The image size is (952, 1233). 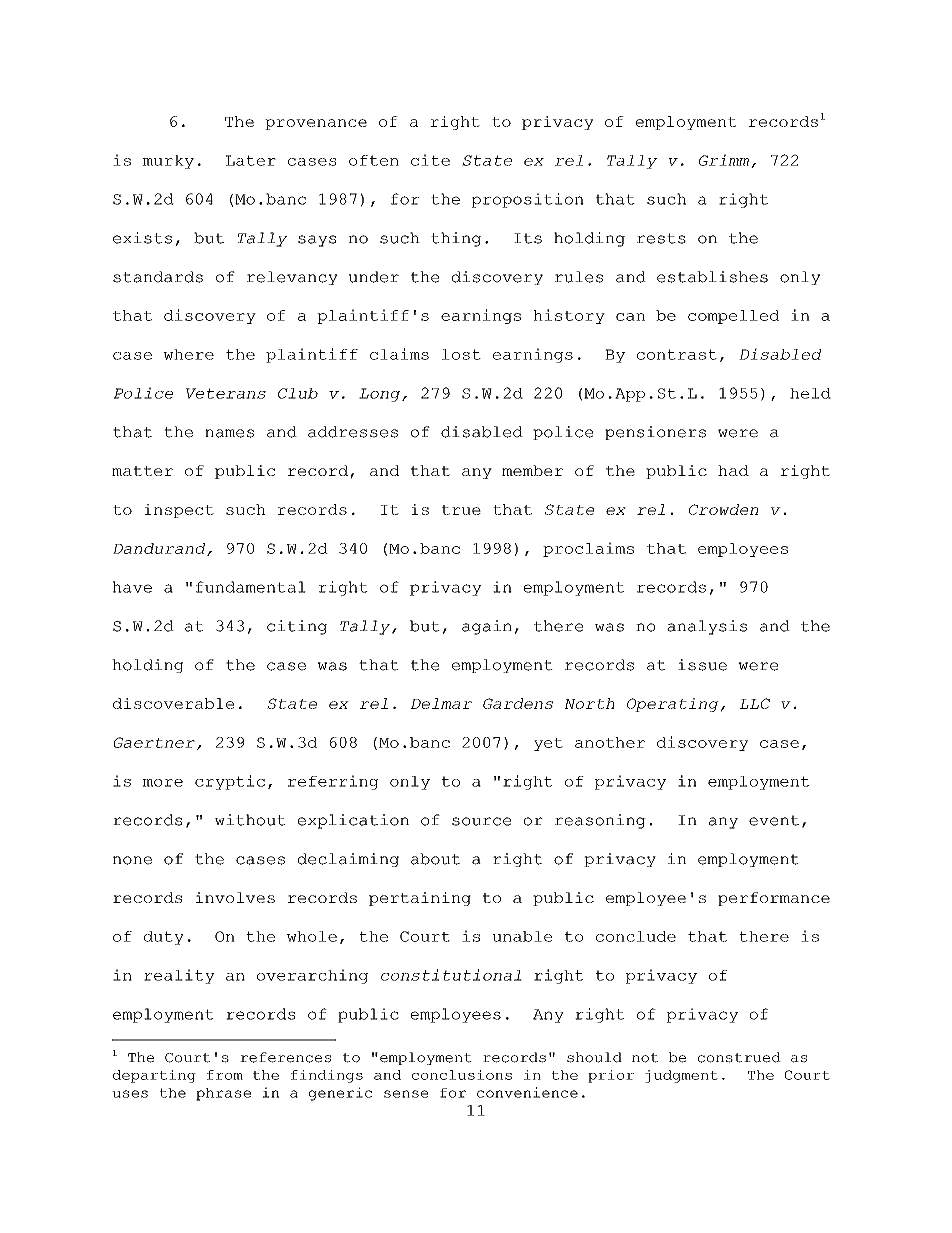 What do you see at coordinates (724, 160) in the screenshot?
I see `Grimm` at bounding box center [724, 160].
